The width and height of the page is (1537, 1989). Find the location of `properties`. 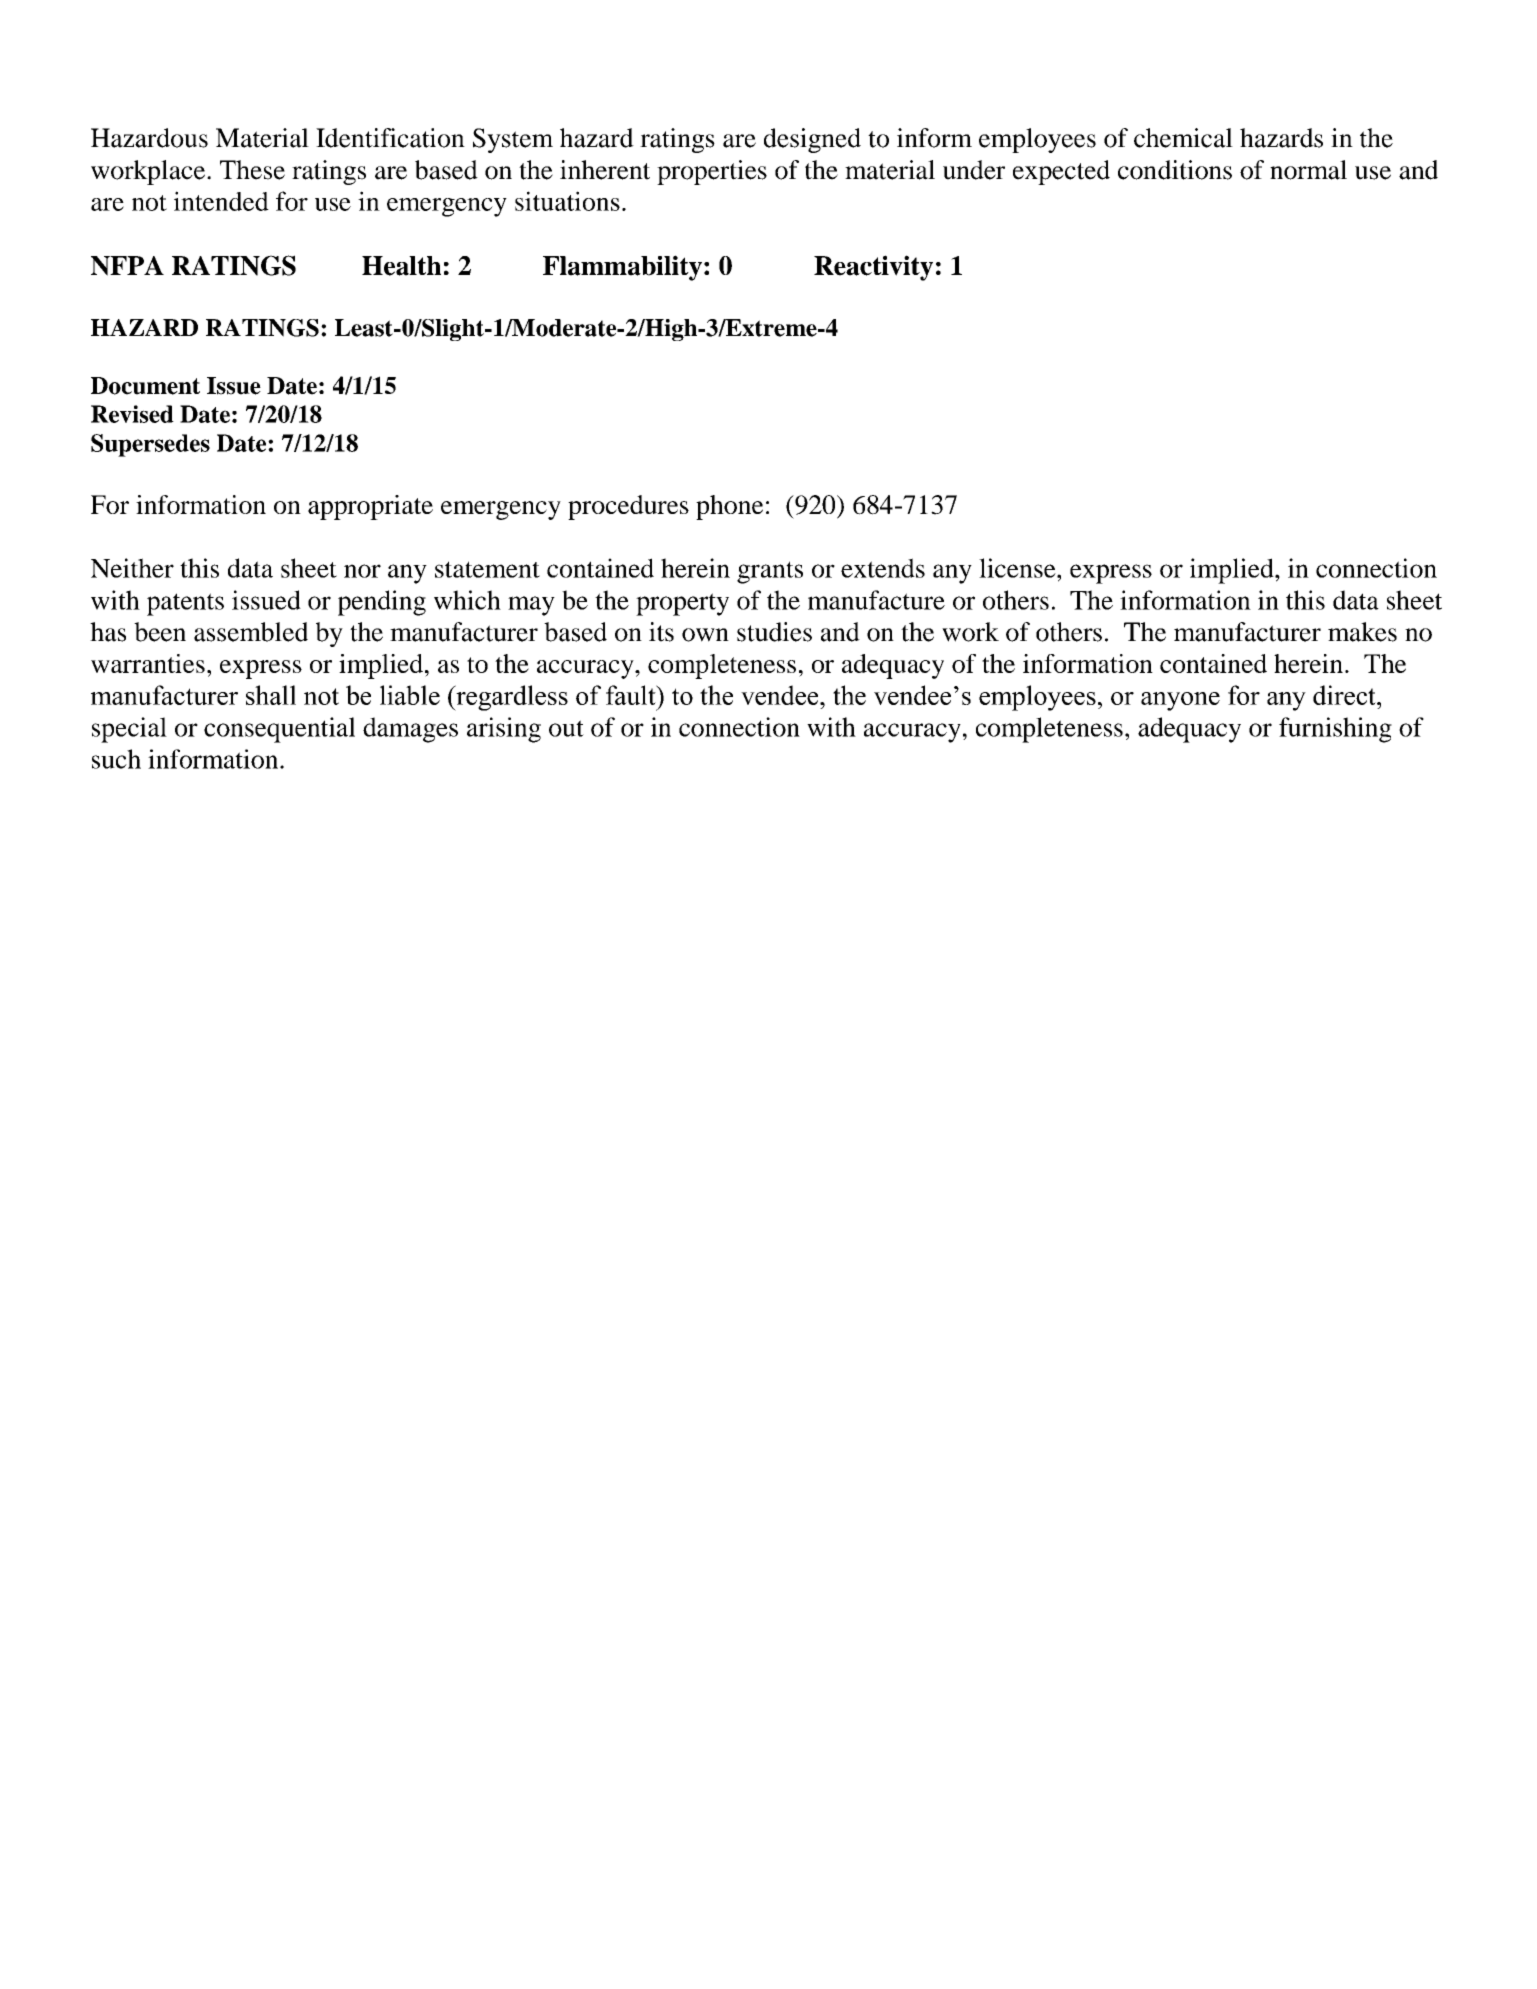

properties is located at coordinates (712, 172).
